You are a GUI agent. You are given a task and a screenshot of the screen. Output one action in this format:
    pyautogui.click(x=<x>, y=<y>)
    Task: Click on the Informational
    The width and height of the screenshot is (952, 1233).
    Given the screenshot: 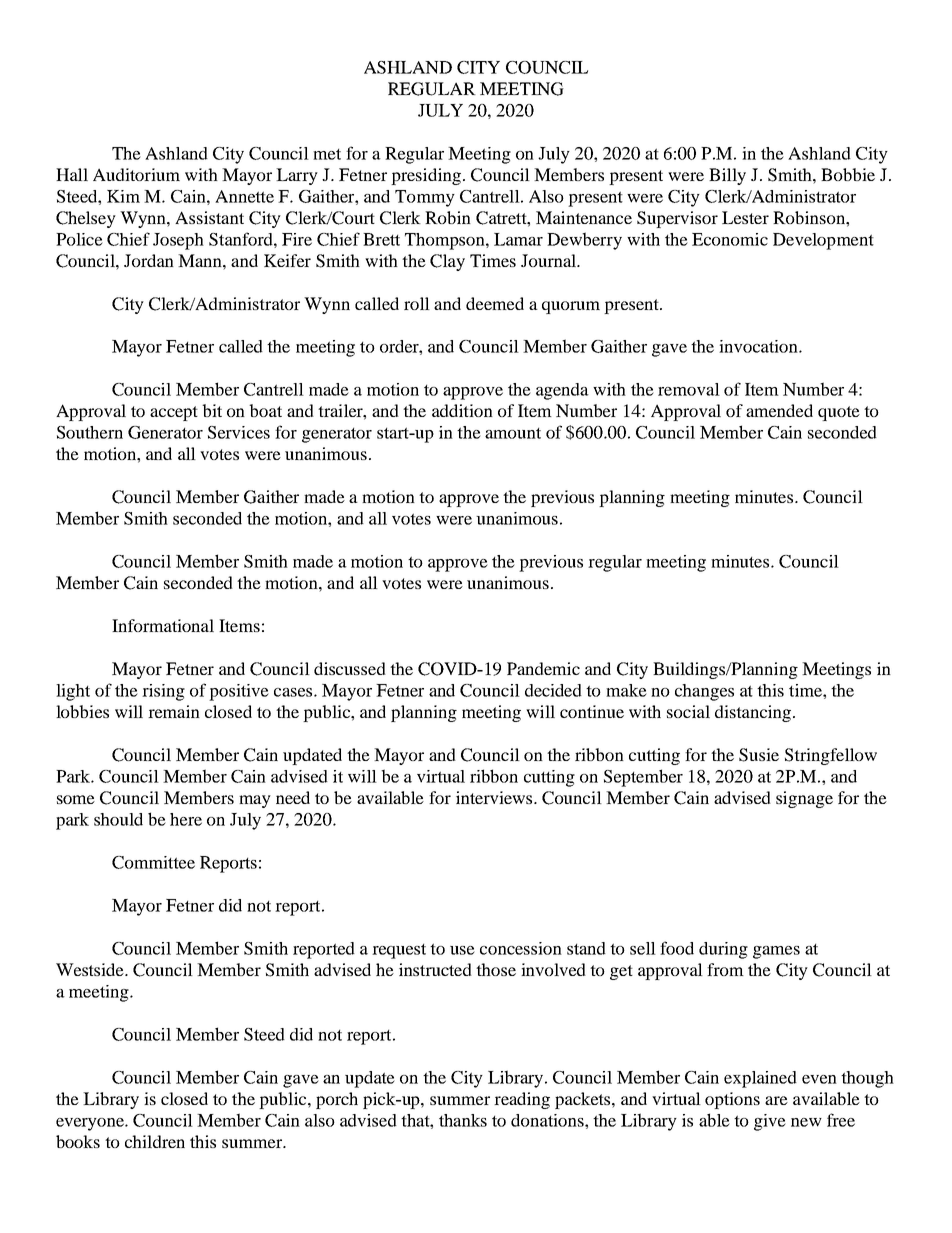 What is the action you would take?
    pyautogui.click(x=163, y=625)
